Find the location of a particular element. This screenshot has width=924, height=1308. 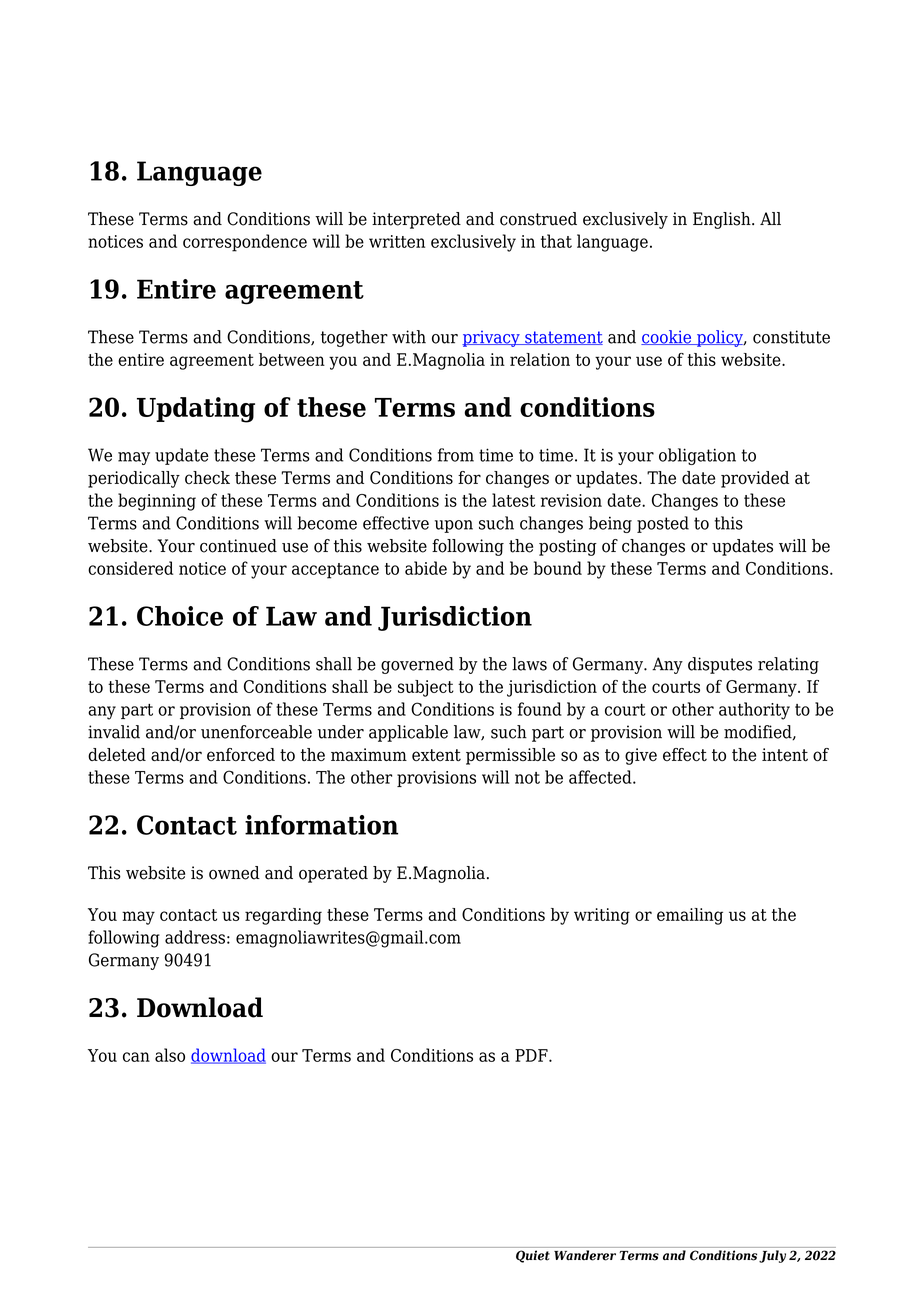

authority is located at coordinates (754, 711).
